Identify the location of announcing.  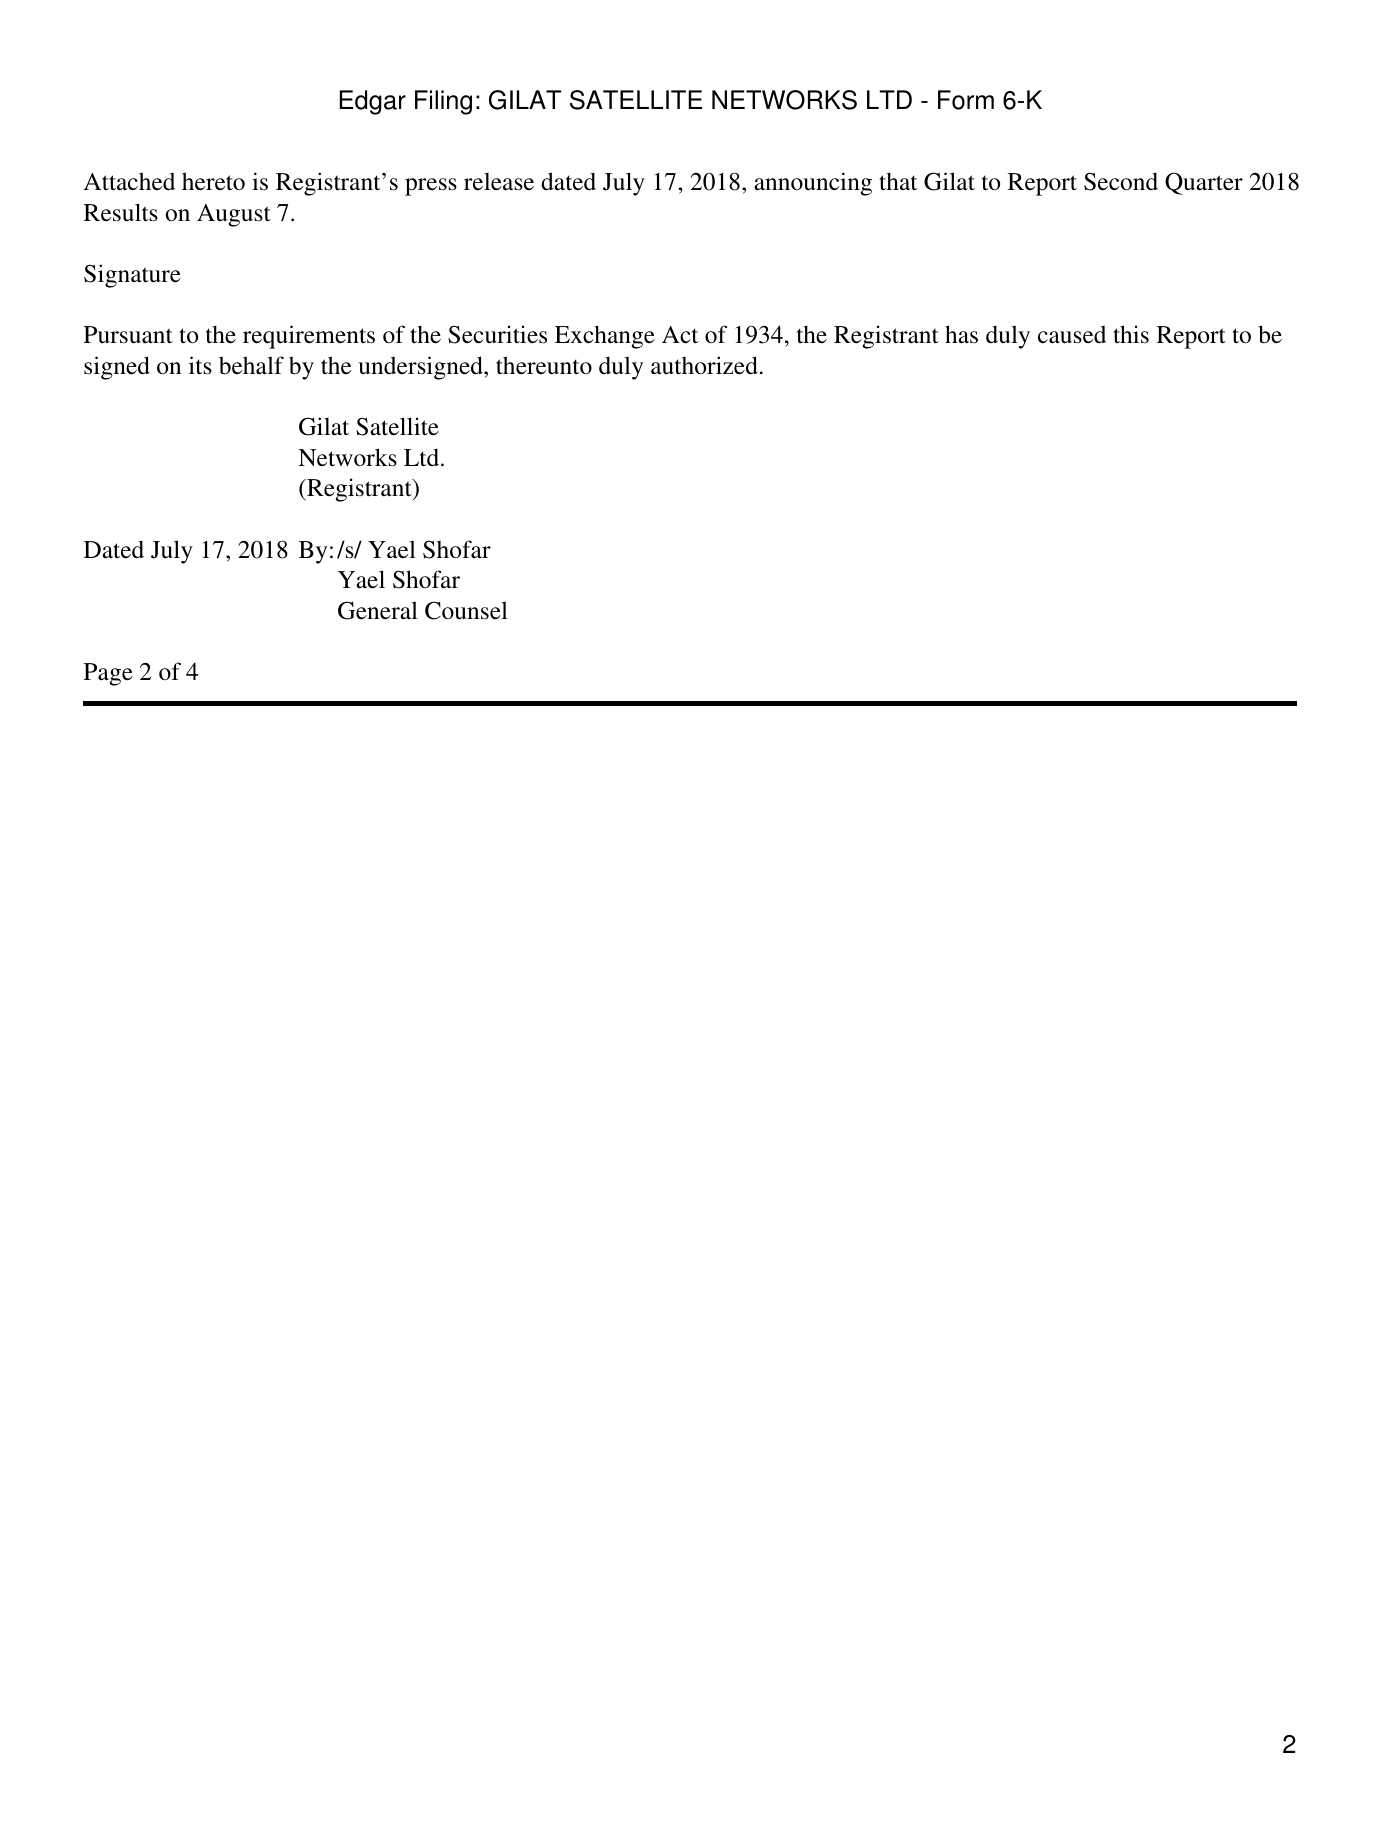
(813, 184).
